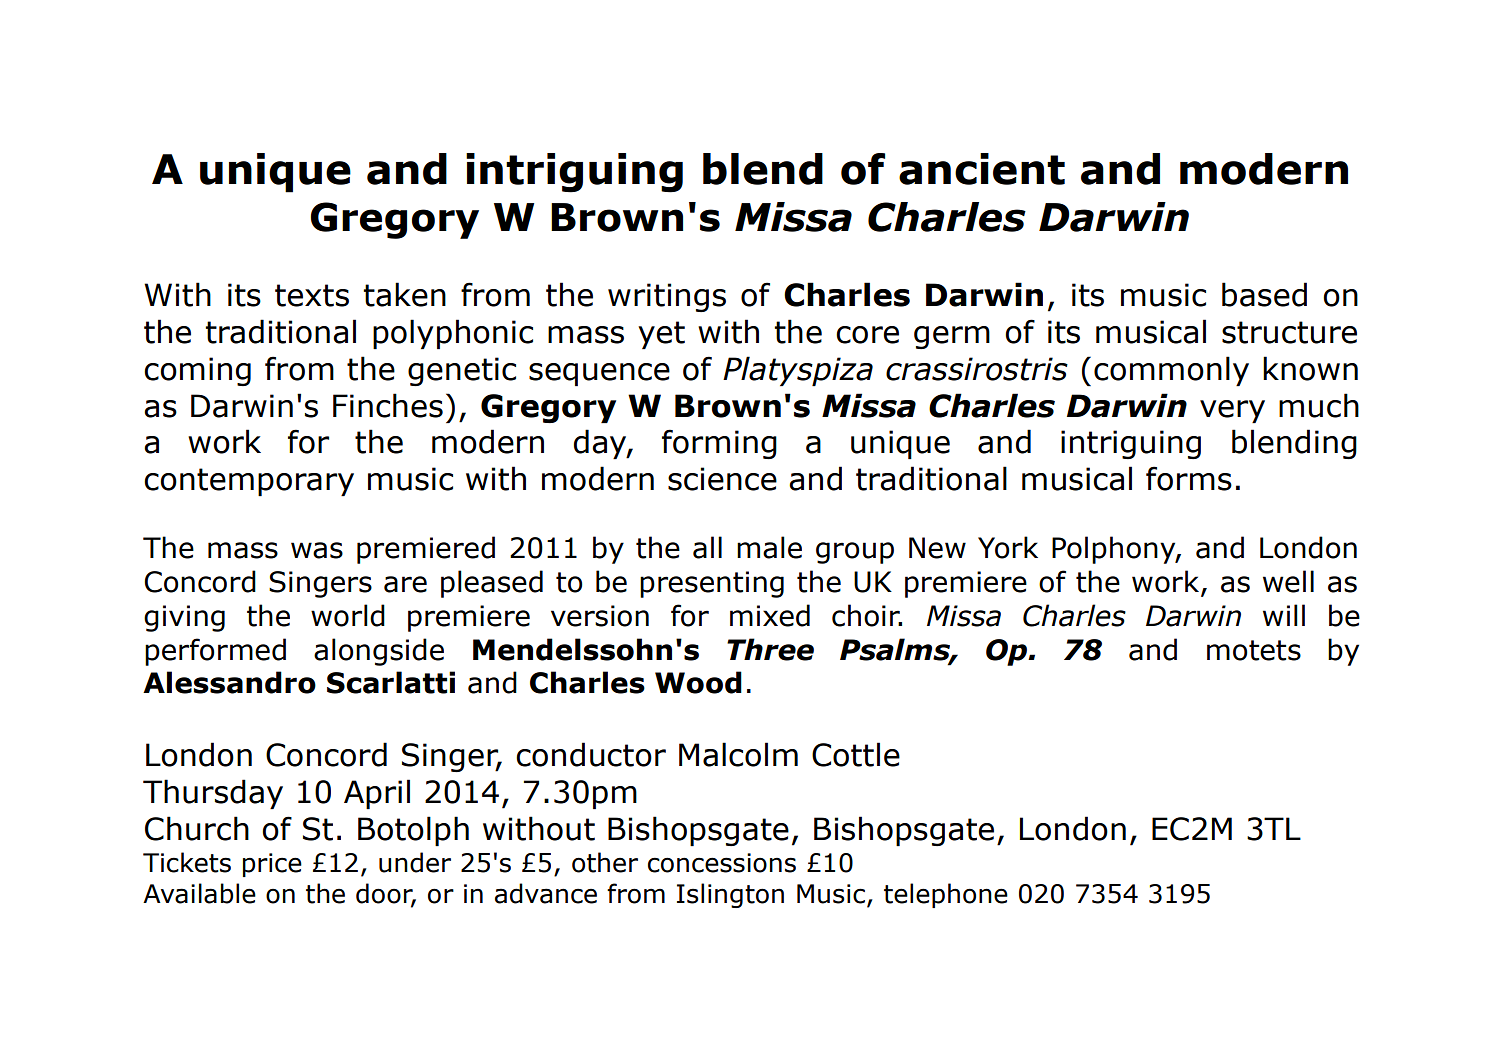  I want to click on concessions, so click(722, 863).
